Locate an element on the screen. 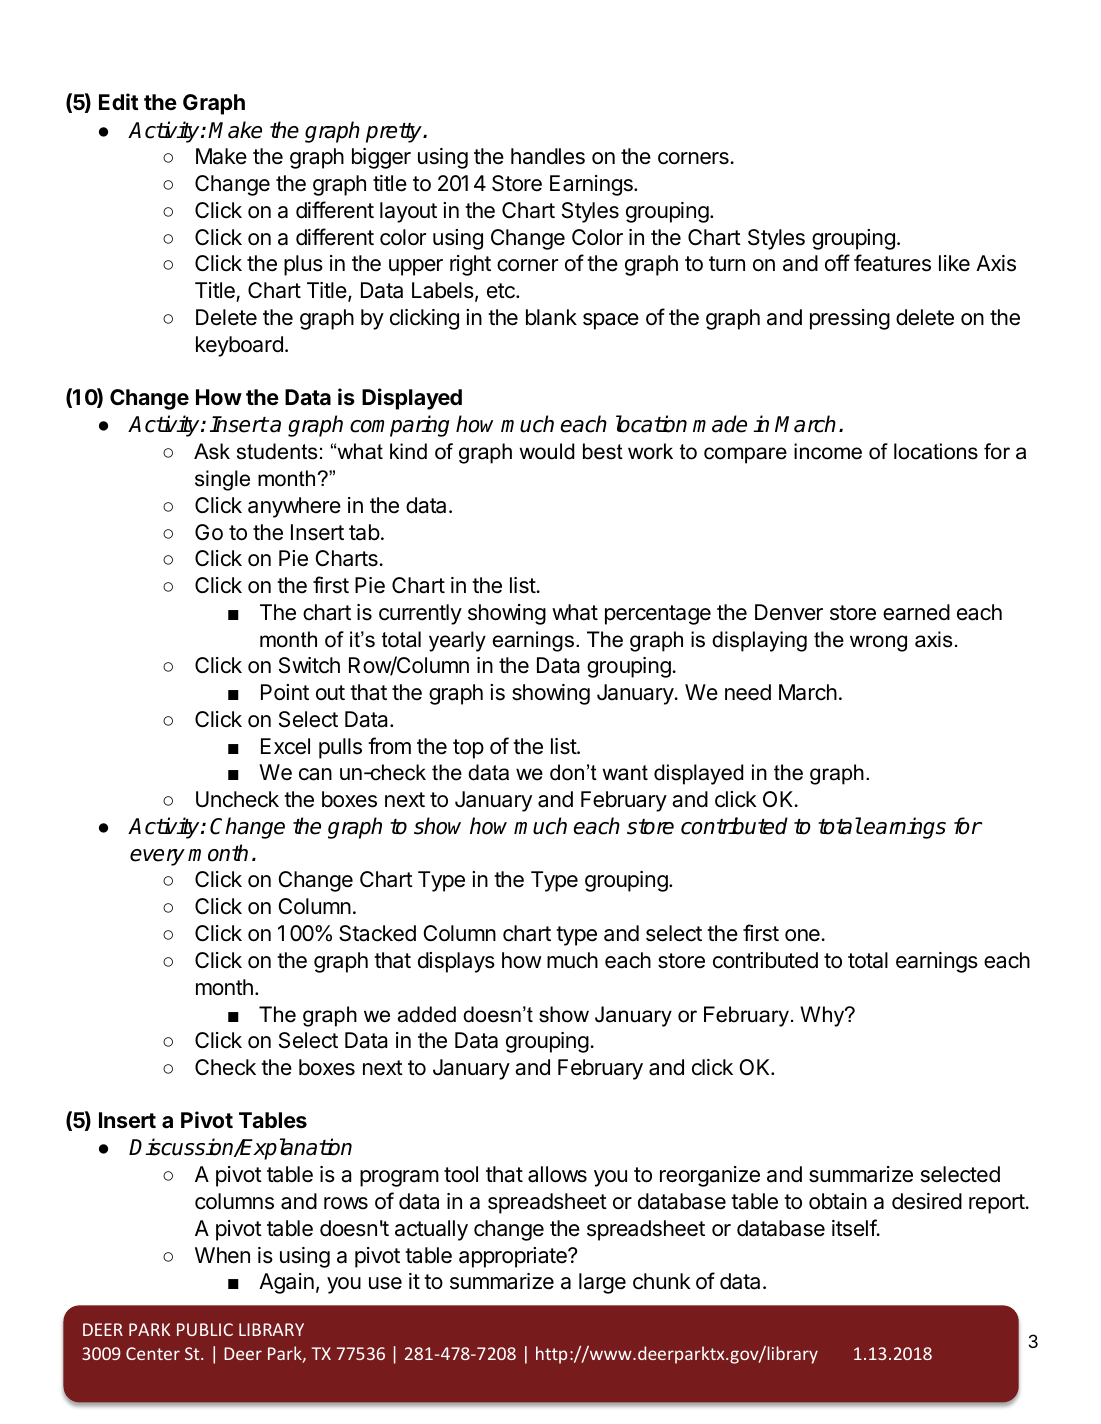 This screenshot has height=1424, width=1101. Excel is located at coordinates (285, 746).
